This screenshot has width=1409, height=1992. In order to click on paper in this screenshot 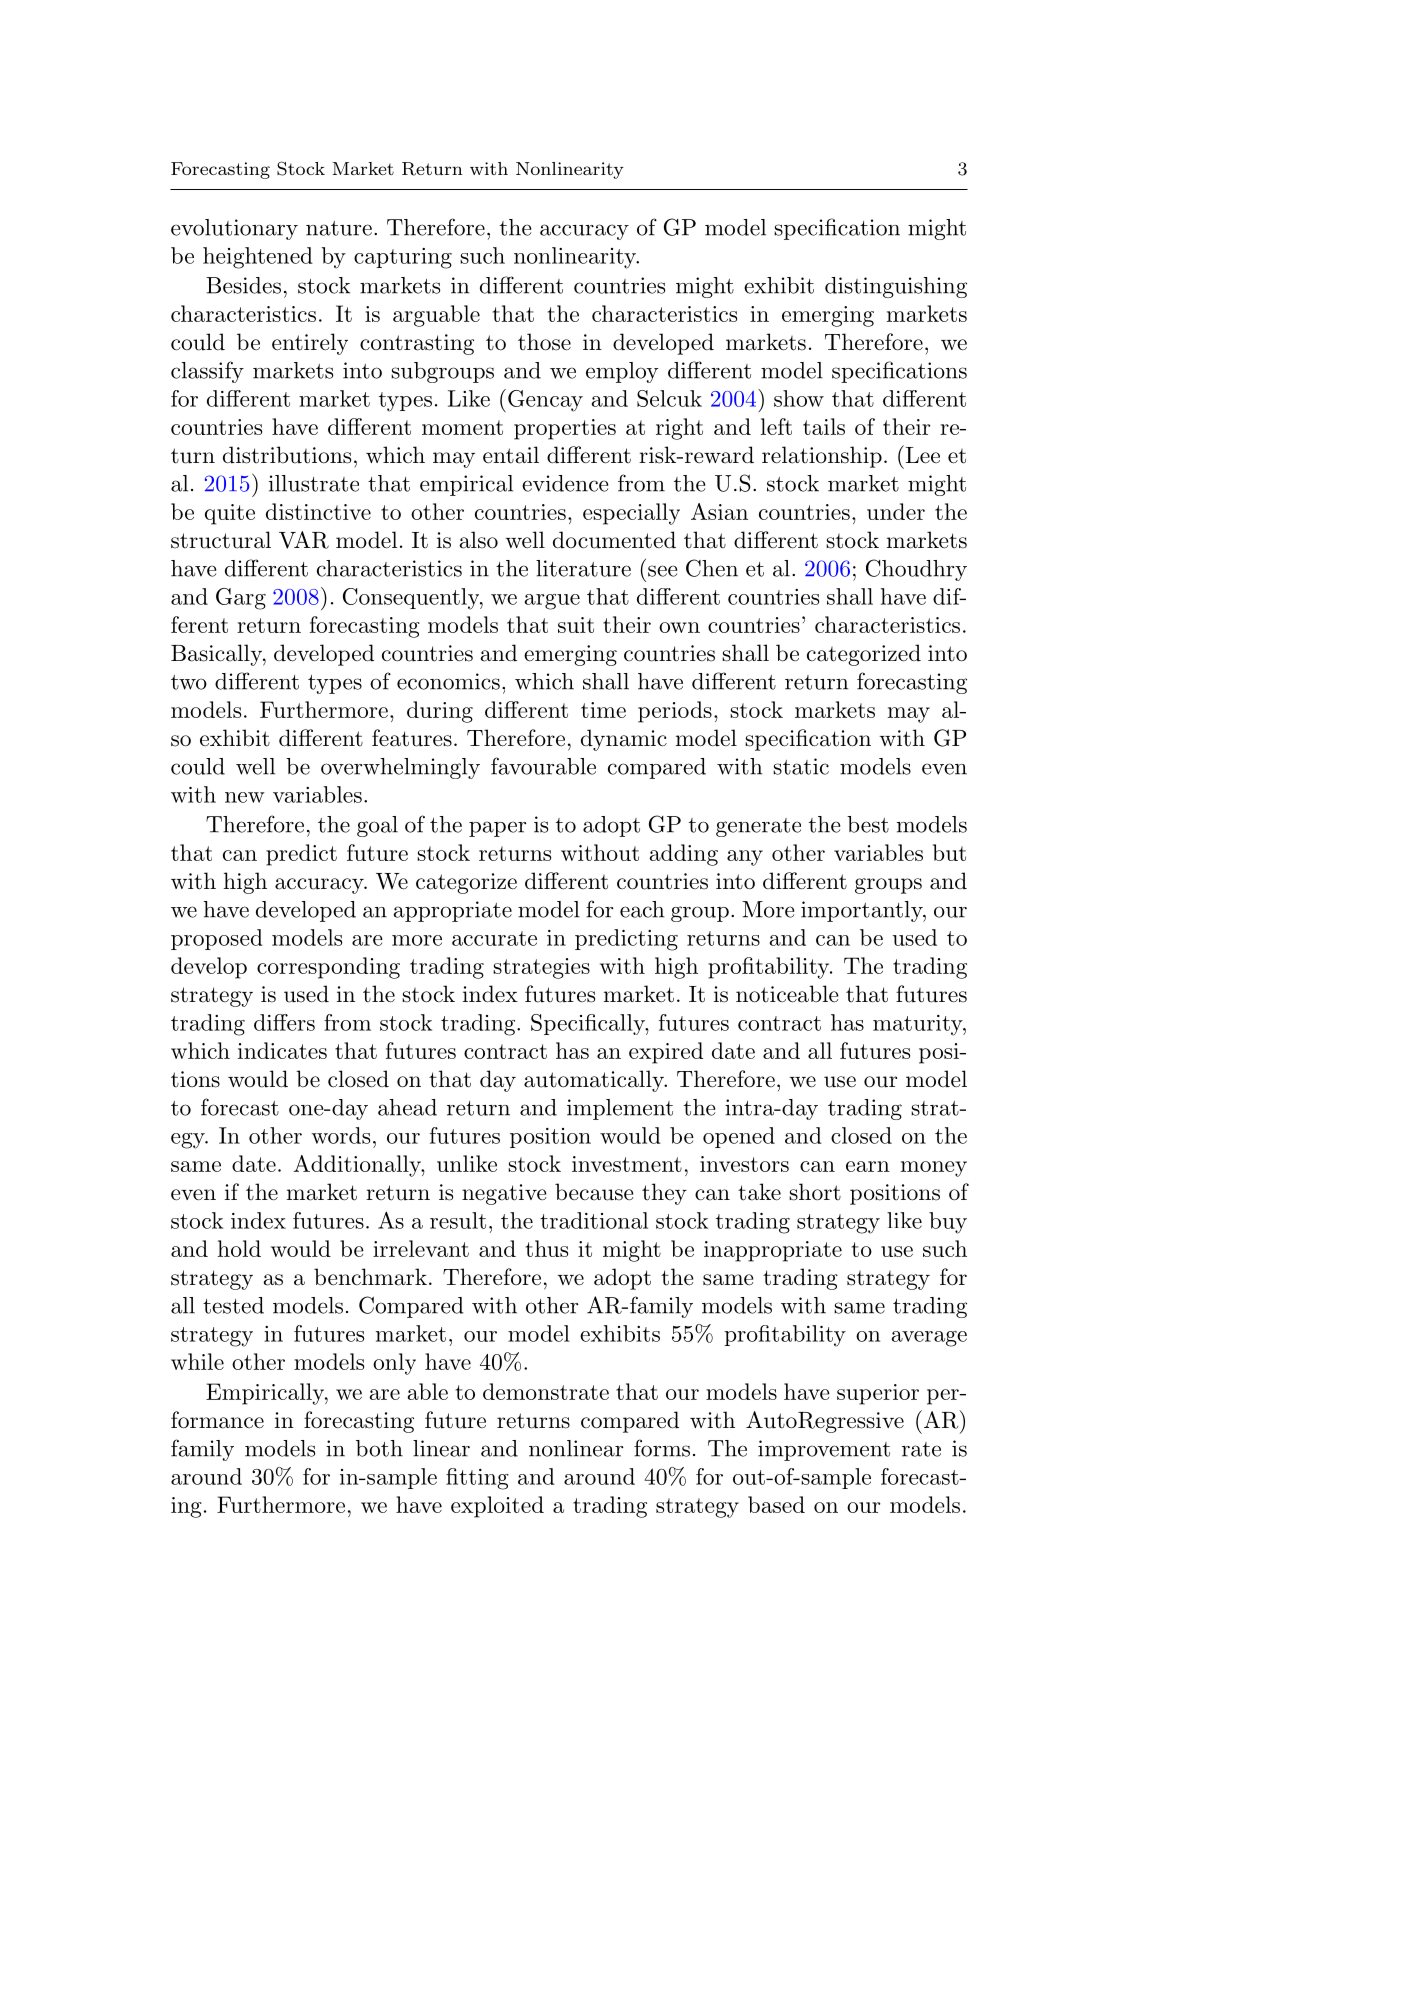, I will do `click(498, 829)`.
